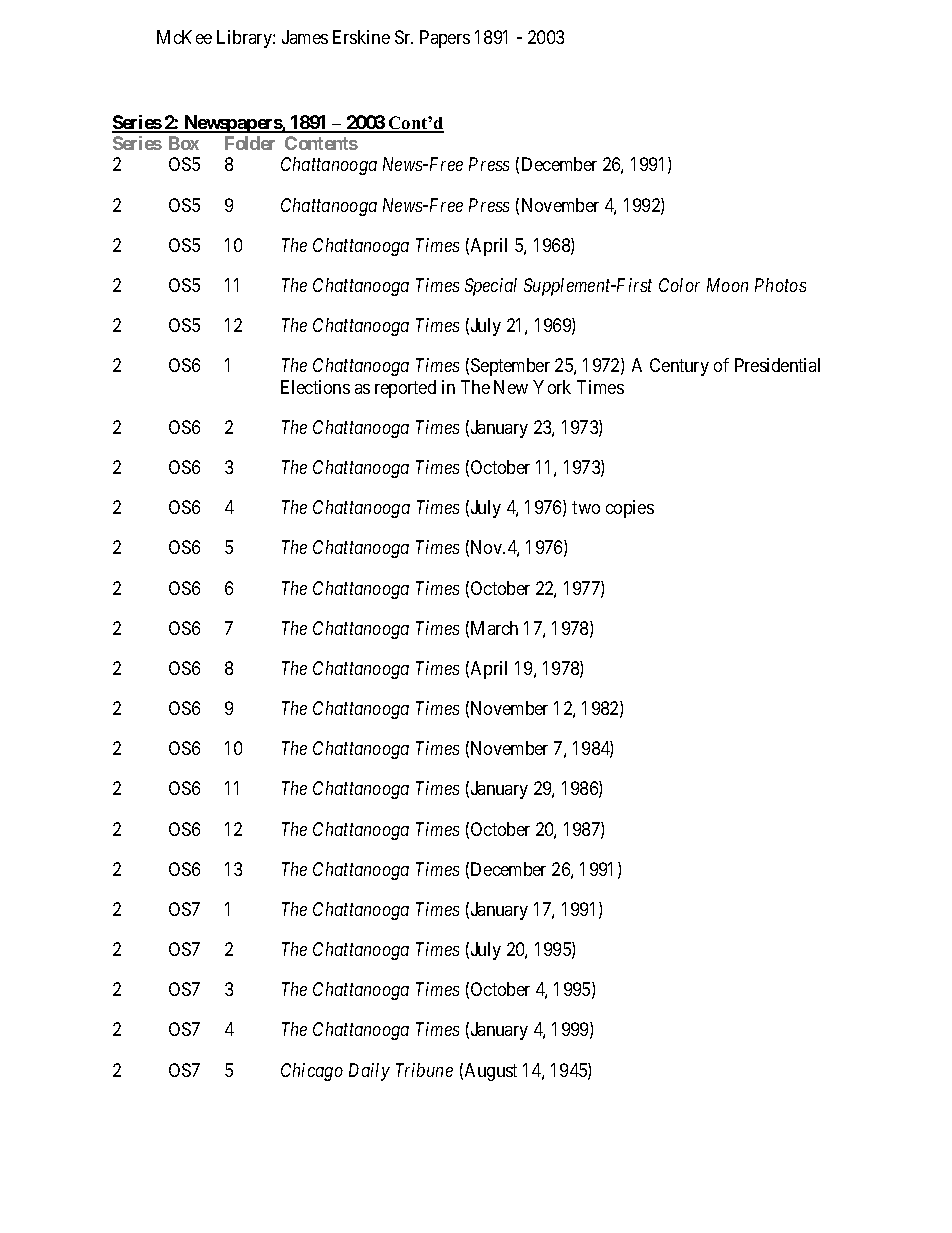 Image resolution: width=952 pixels, height=1233 pixels. I want to click on Elections, so click(315, 387).
